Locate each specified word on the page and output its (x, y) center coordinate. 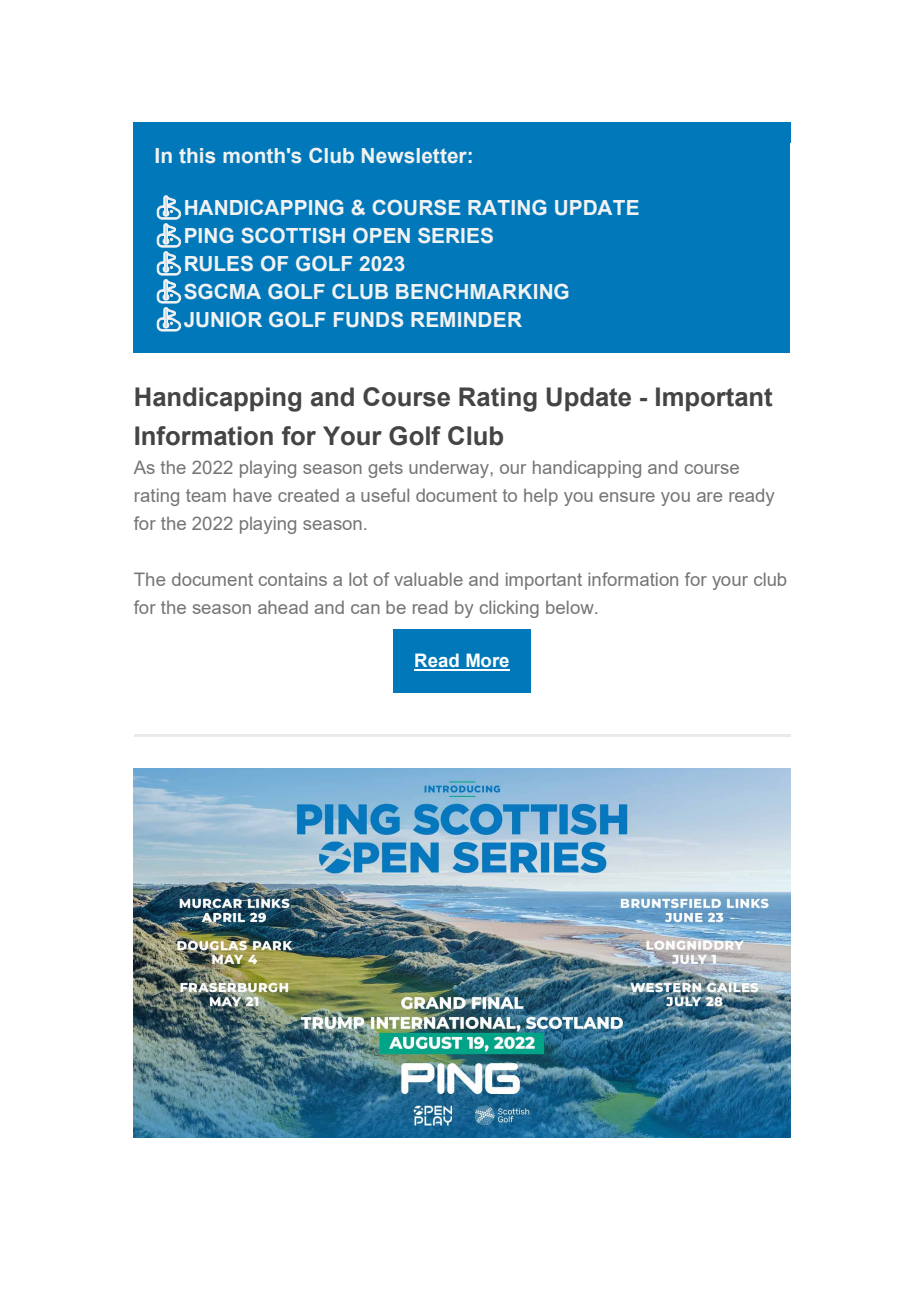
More (487, 661)
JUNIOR (223, 320)
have (252, 495)
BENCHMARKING (482, 291)
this (197, 155)
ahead (283, 607)
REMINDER (466, 319)
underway (450, 469)
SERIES (455, 235)
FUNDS (368, 320)
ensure (627, 497)
